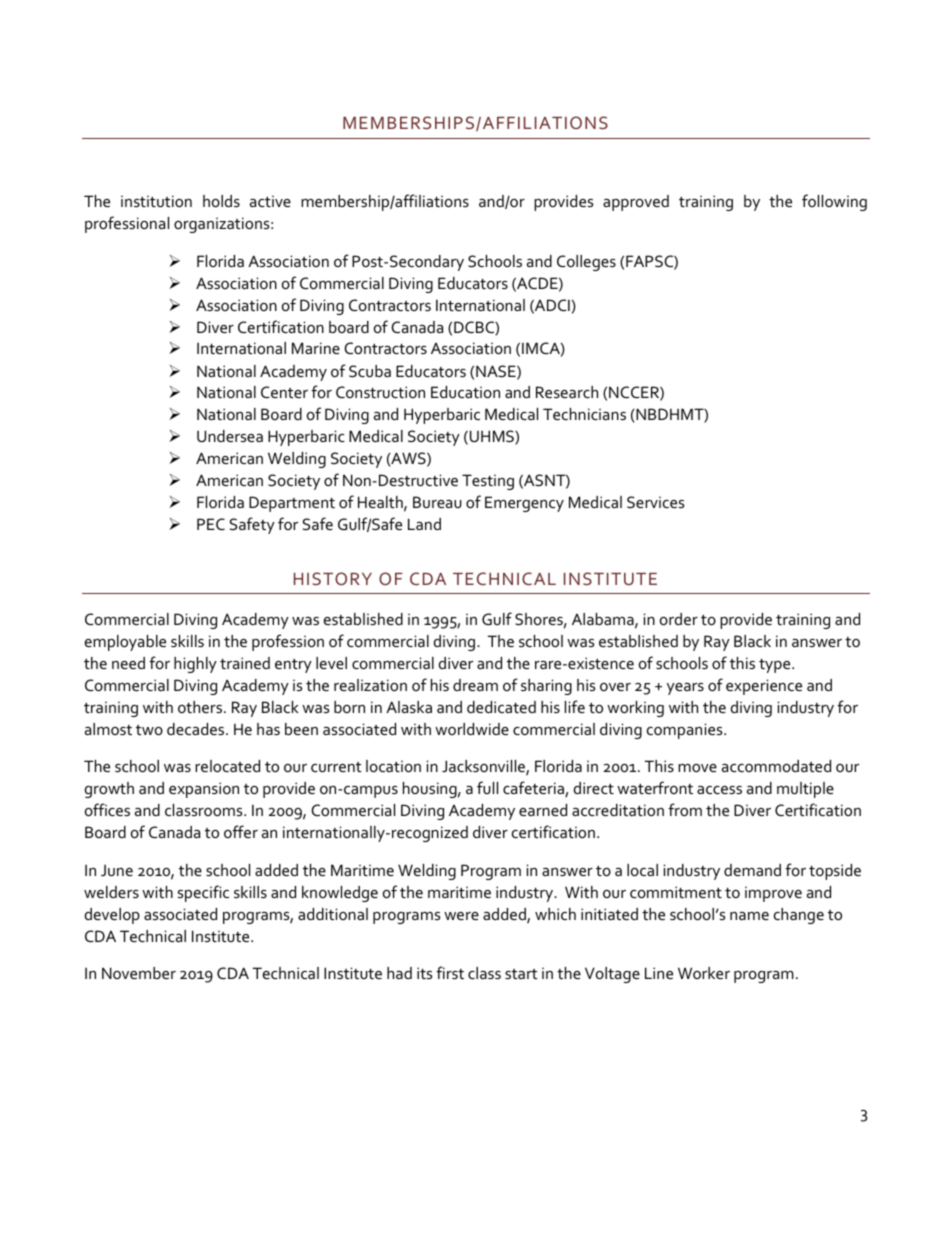  I want to click on Land, so click(424, 524).
